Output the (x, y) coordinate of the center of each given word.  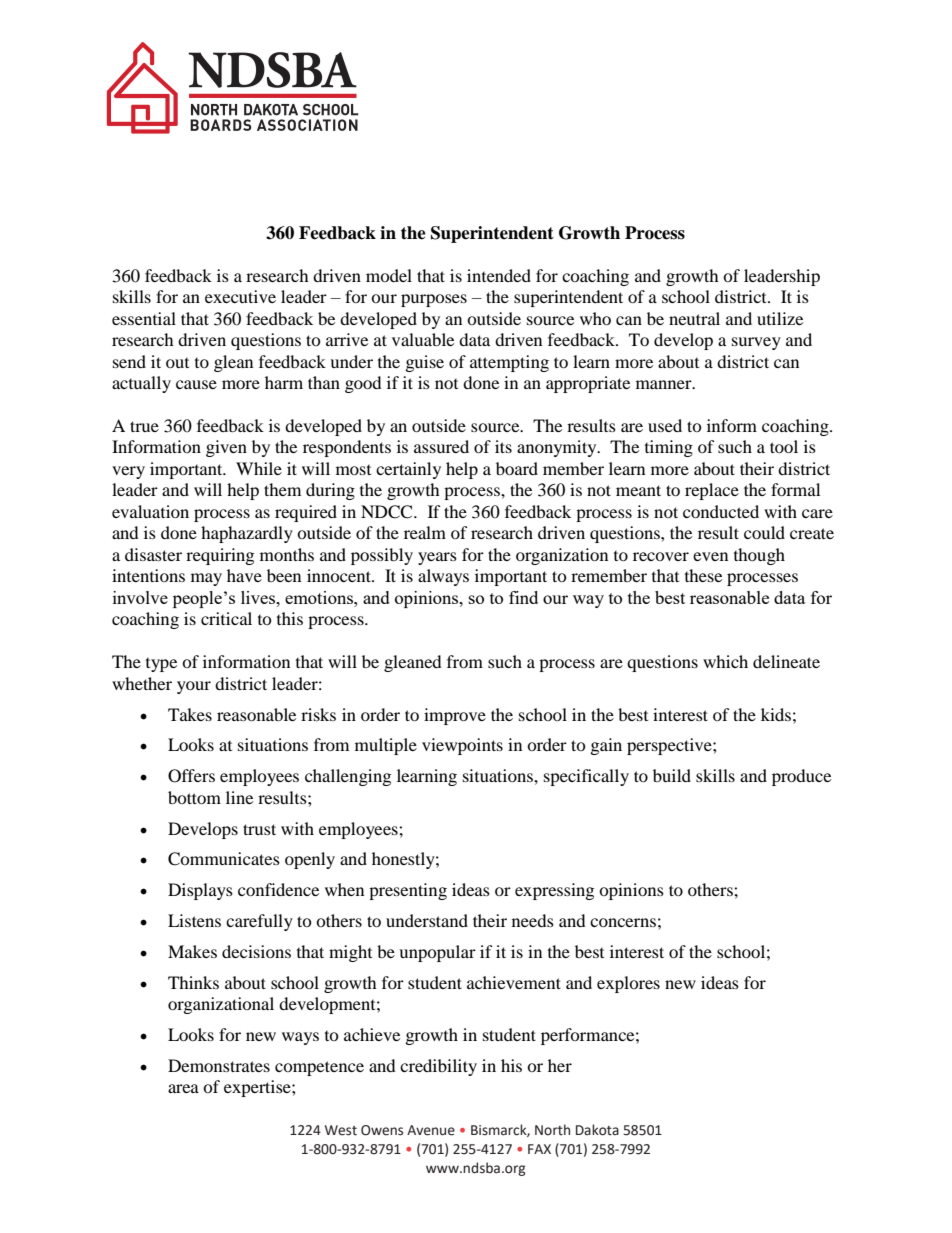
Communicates (224, 859)
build (672, 775)
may (206, 579)
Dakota (597, 1130)
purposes (434, 300)
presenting (408, 891)
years (437, 558)
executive (240, 296)
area (183, 1088)
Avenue (431, 1130)
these (703, 575)
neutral (694, 318)
